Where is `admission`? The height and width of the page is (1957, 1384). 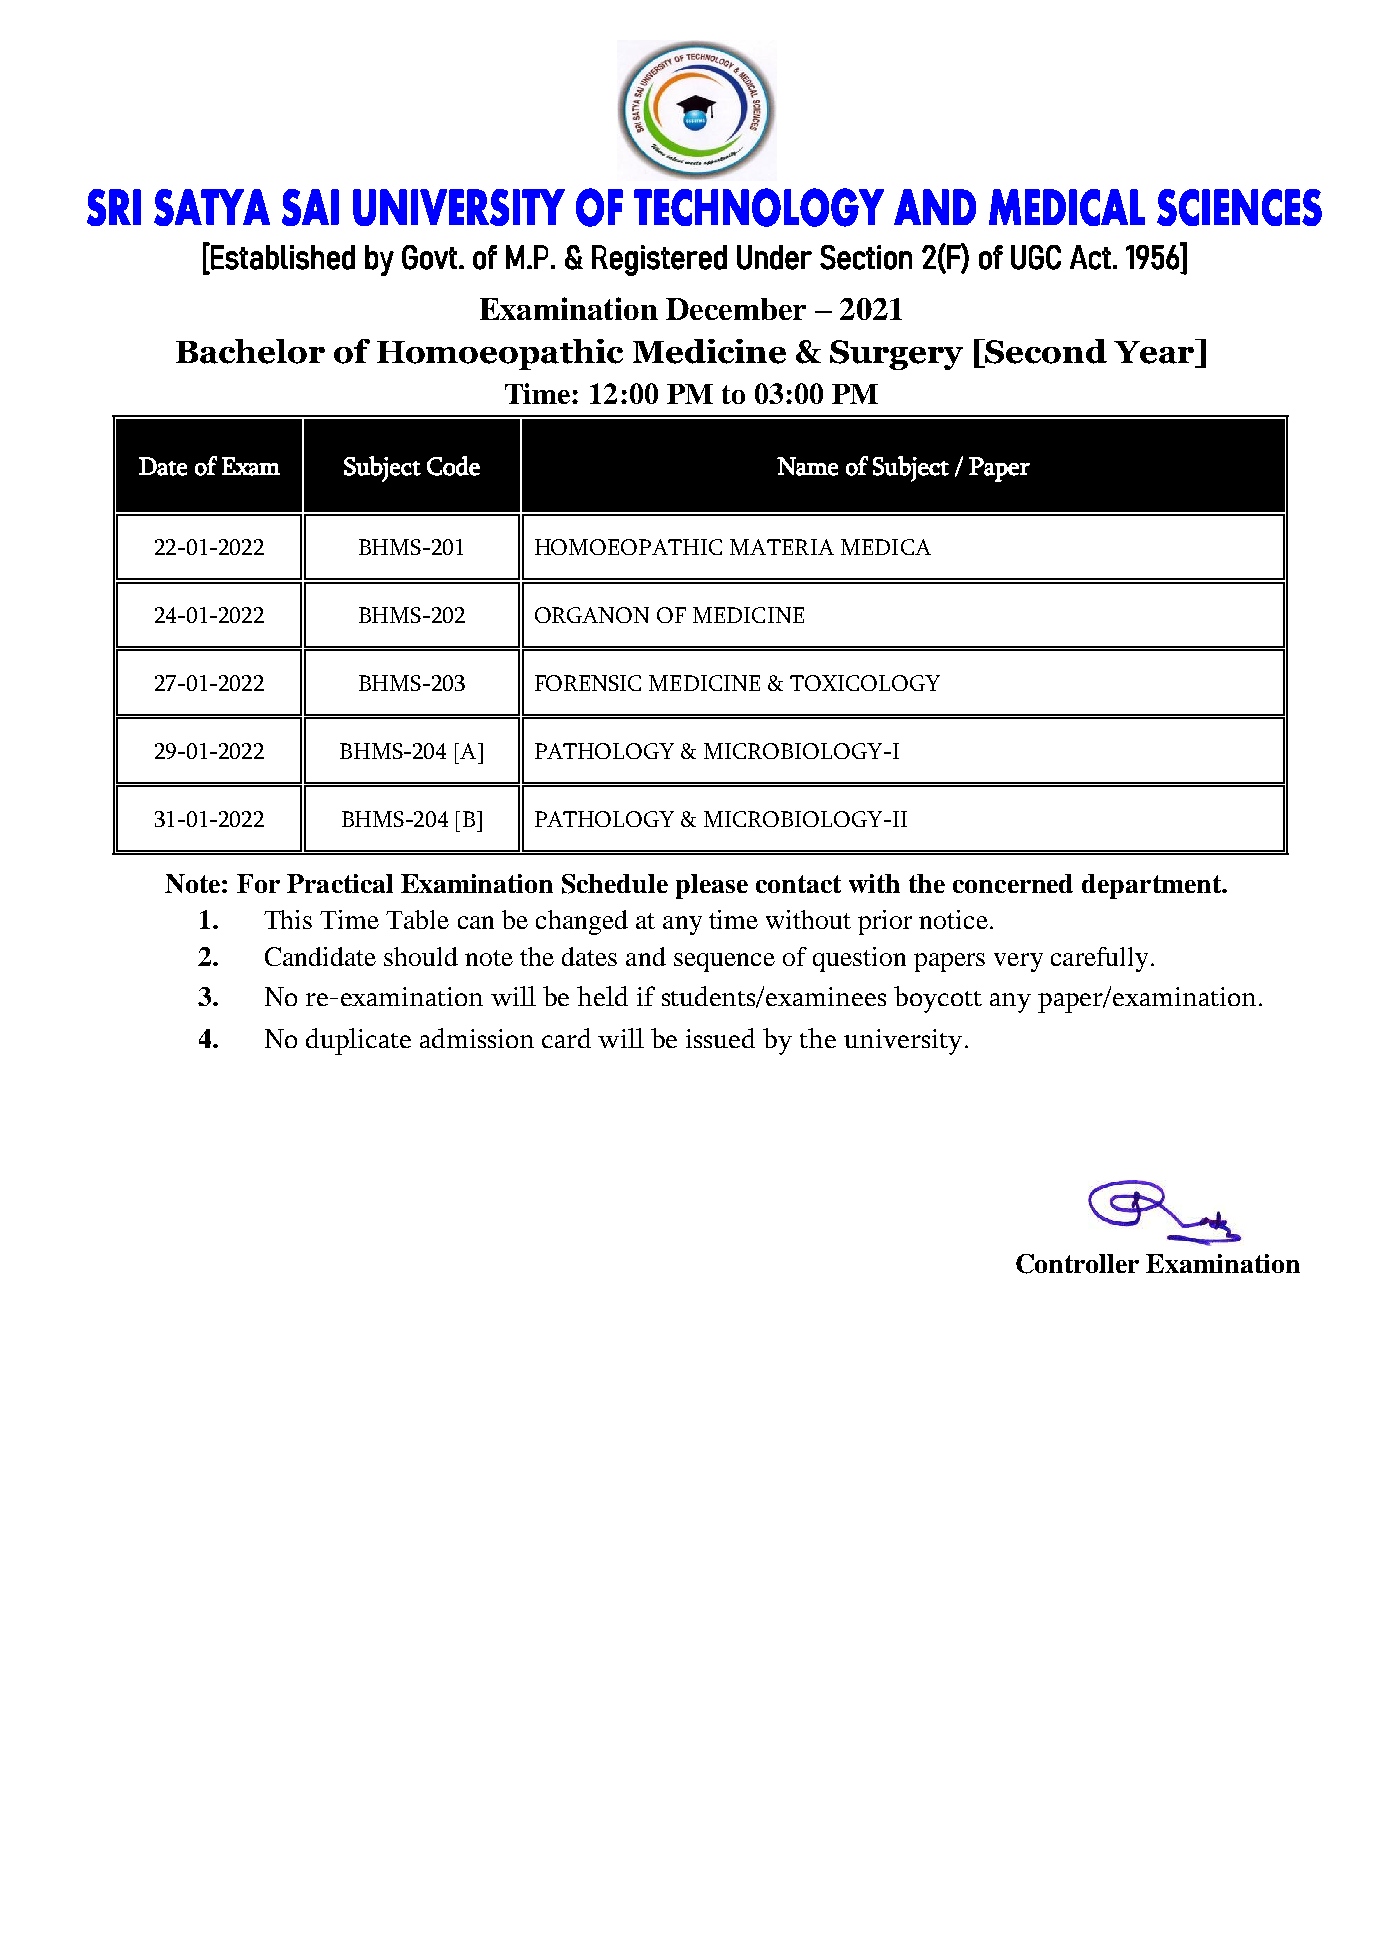
admission is located at coordinates (477, 1038).
